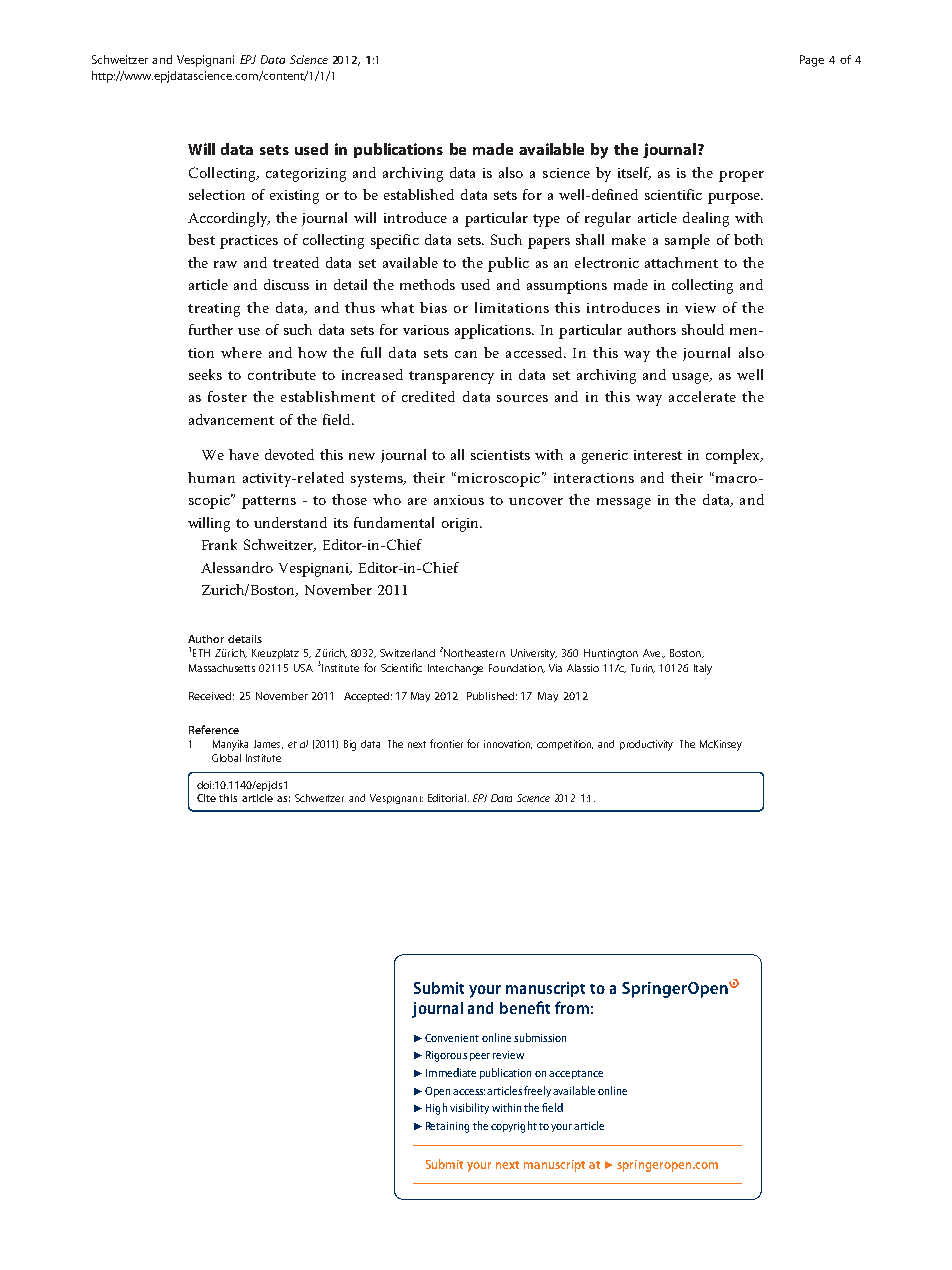 This screenshot has width=952, height=1270. Describe the element at coordinates (646, 745) in the screenshot. I see `productivity` at that location.
